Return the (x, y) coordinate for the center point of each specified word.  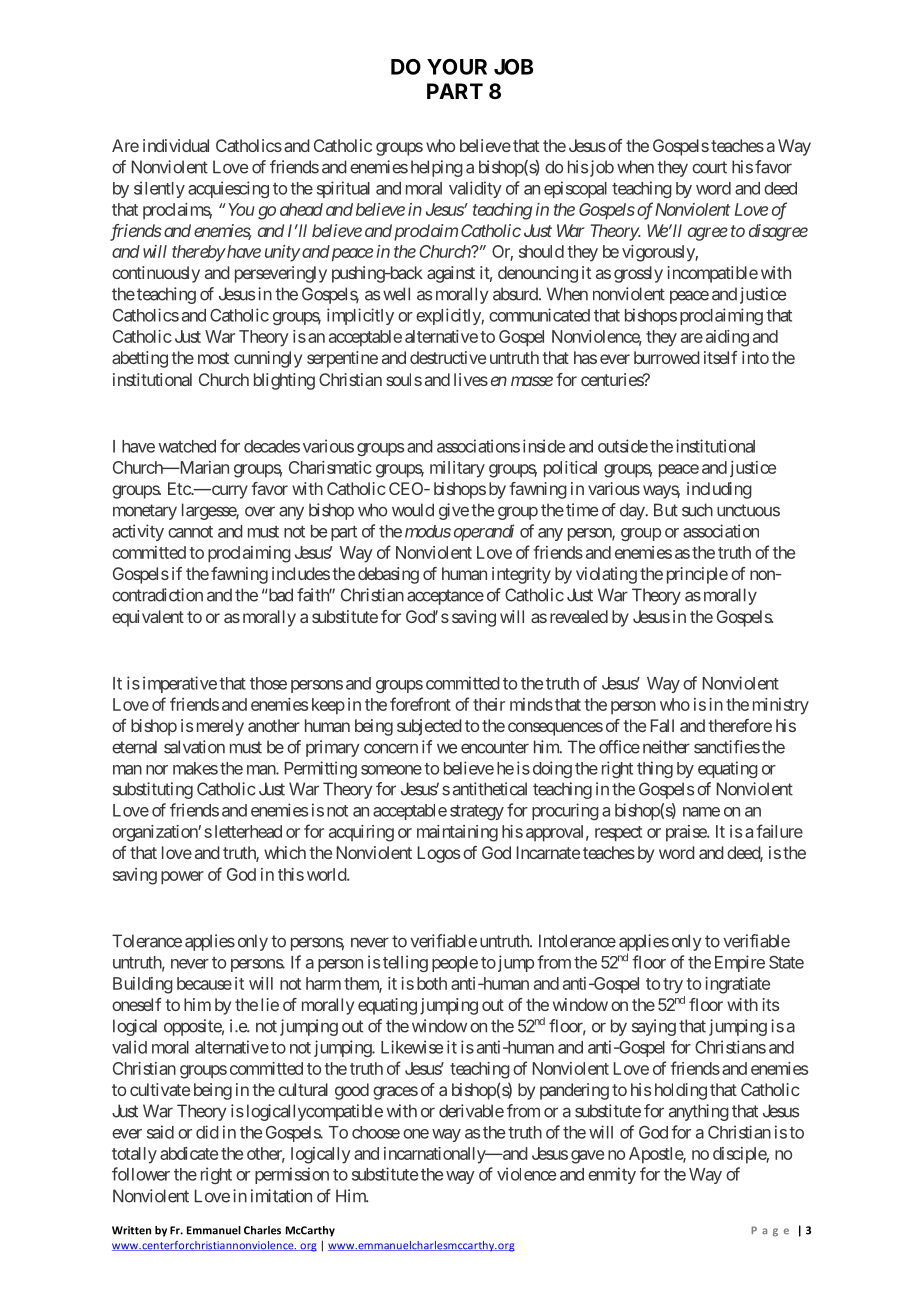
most (213, 358)
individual (176, 145)
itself (720, 357)
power (182, 878)
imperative (180, 684)
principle (697, 575)
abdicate (189, 1153)
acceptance (445, 597)
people (455, 964)
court (709, 167)
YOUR (457, 67)
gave (587, 1157)
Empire (740, 963)
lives (471, 379)
